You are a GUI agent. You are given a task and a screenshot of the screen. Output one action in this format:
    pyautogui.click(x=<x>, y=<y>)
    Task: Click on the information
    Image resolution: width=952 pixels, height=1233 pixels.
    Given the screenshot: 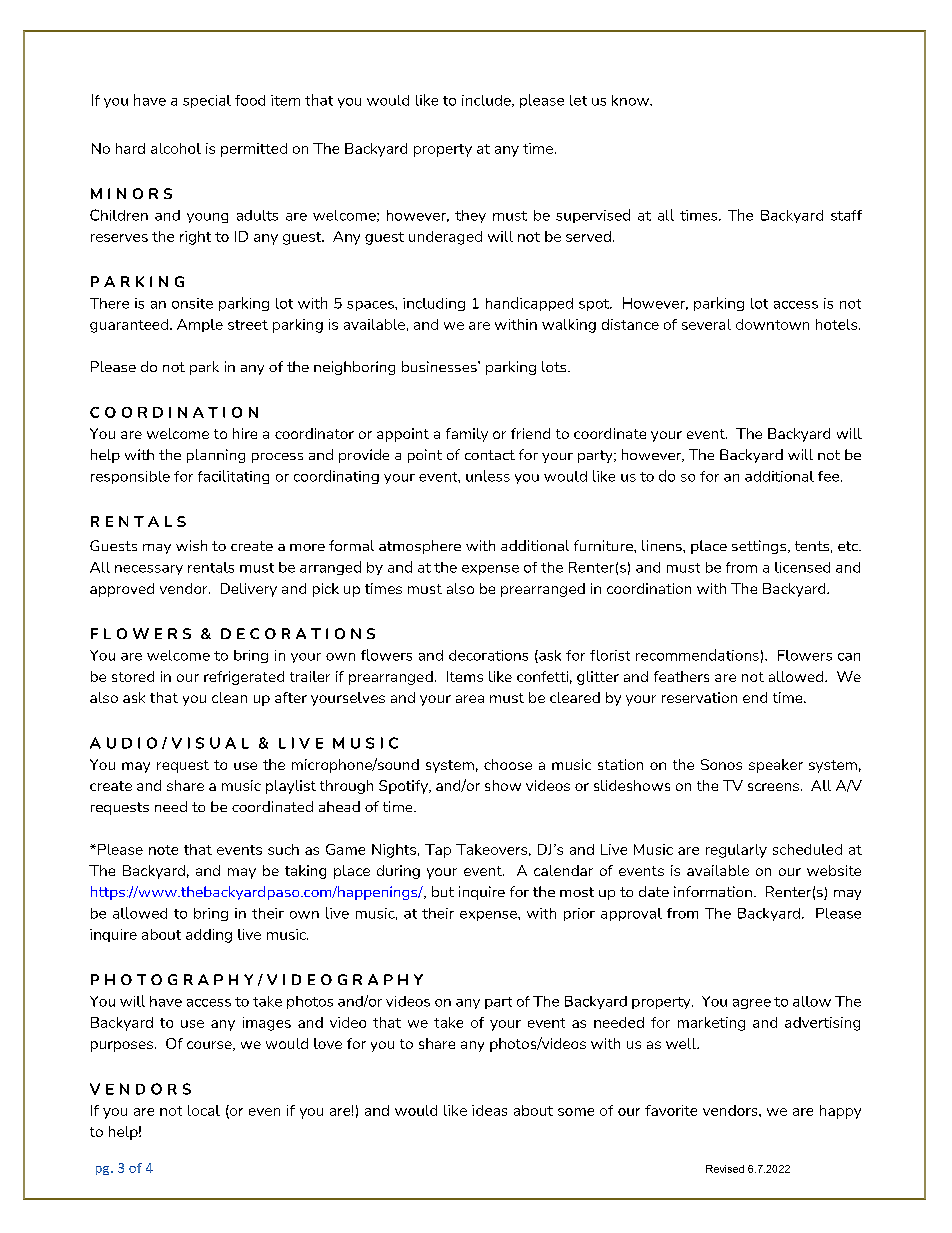 What is the action you would take?
    pyautogui.click(x=713, y=891)
